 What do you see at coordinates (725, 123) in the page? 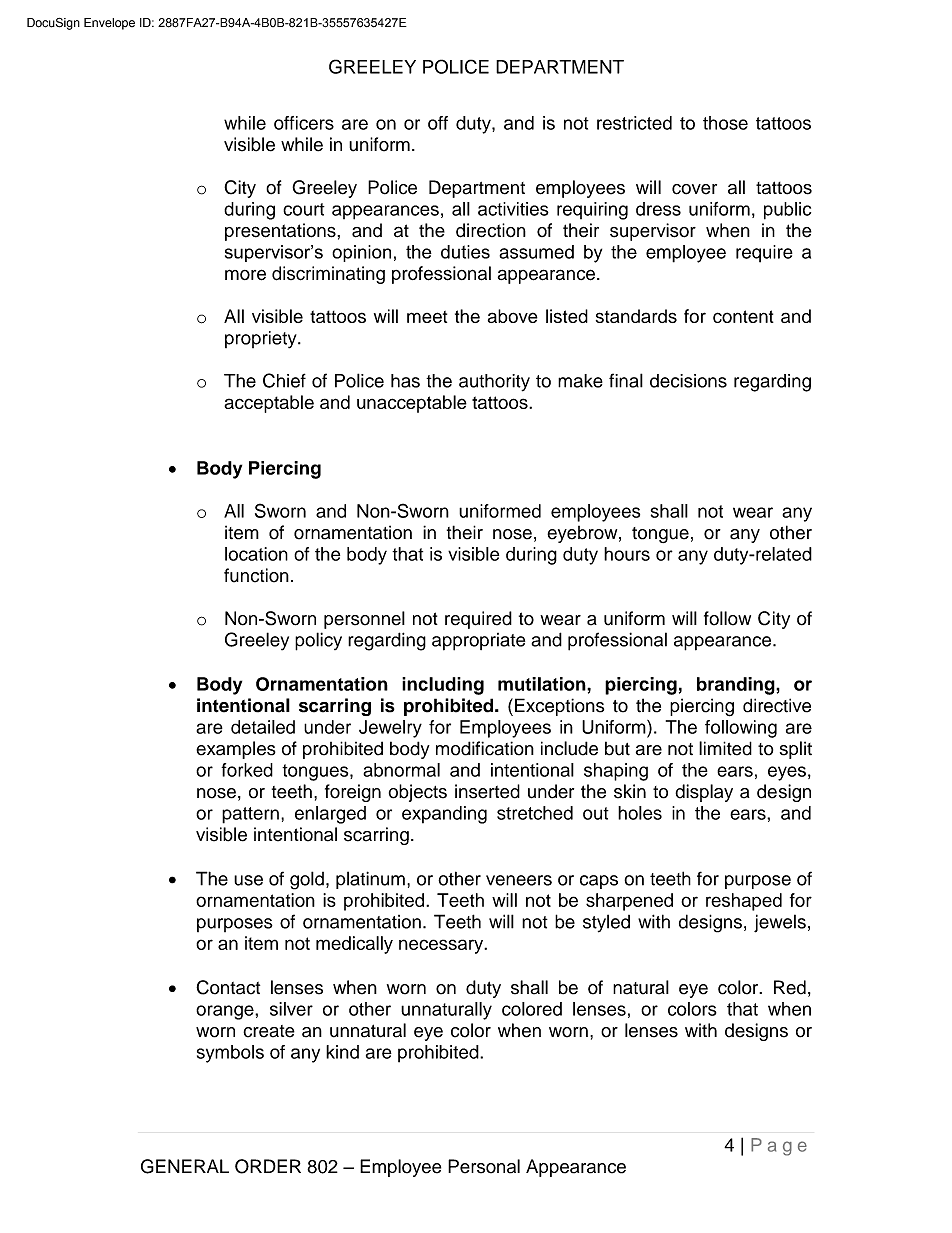
I see `those` at bounding box center [725, 123].
